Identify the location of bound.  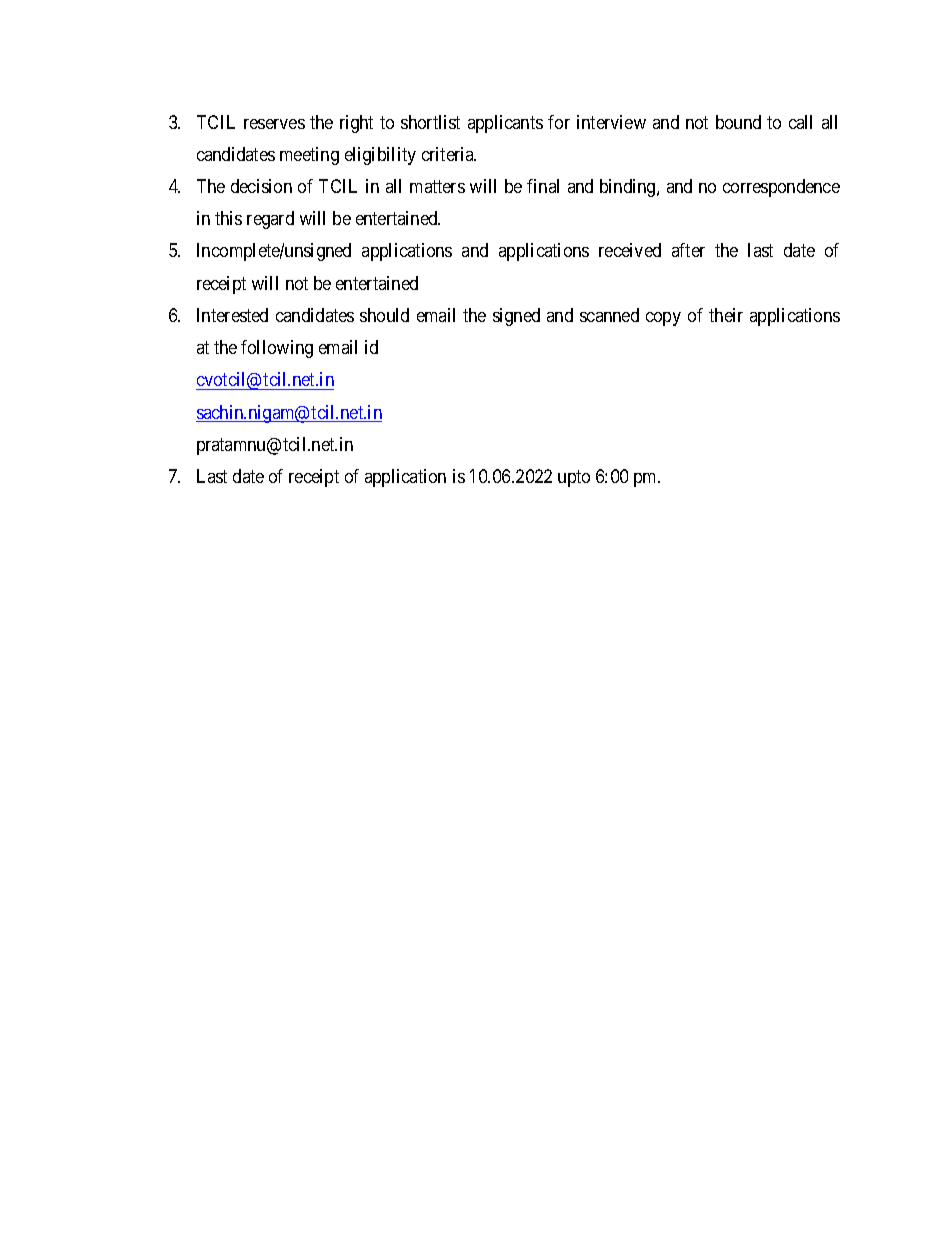
(738, 122).
